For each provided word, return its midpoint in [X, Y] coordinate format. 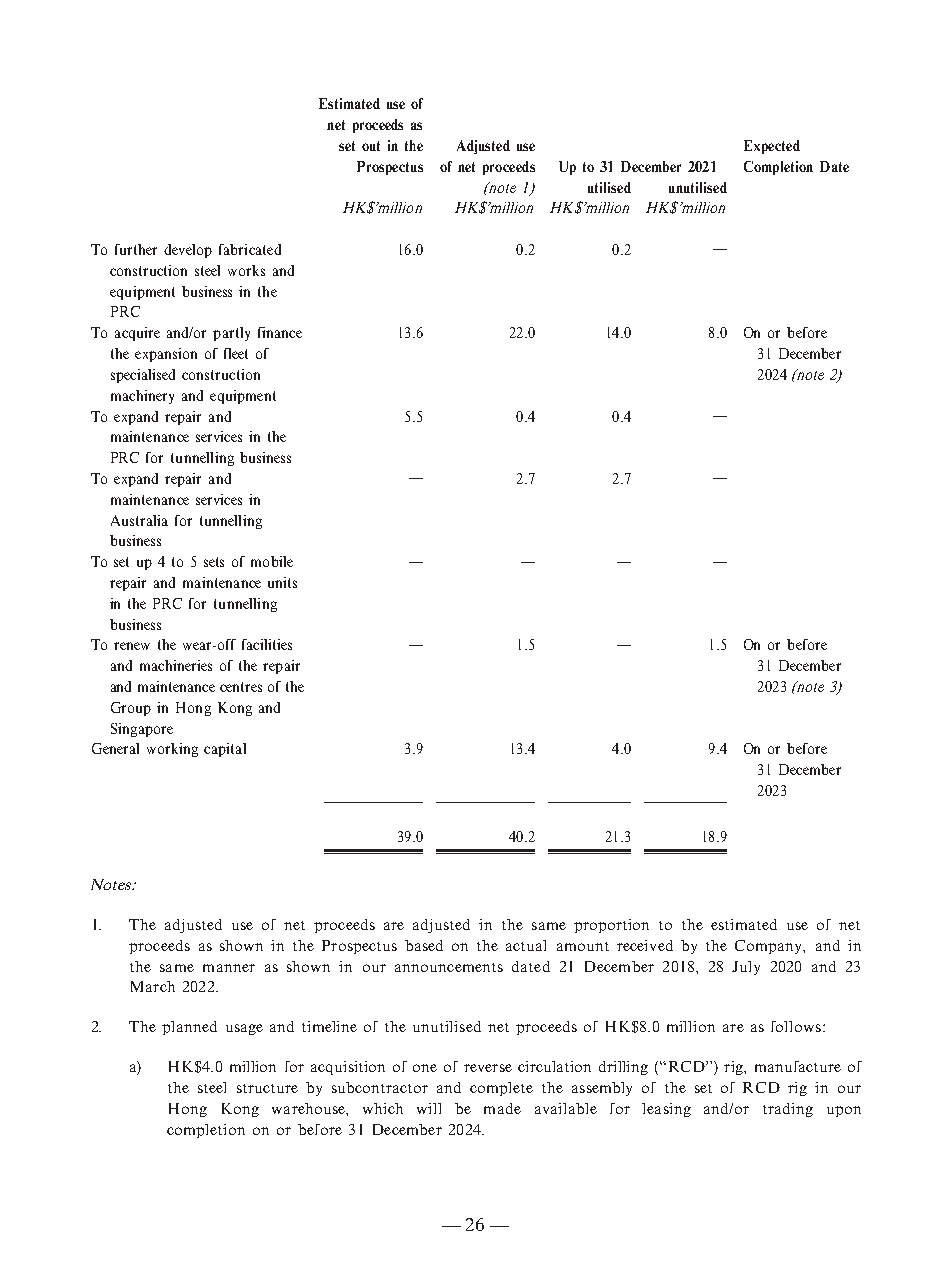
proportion [611, 926]
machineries [176, 665]
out [371, 146]
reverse [488, 1068]
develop [188, 251]
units [282, 582]
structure [267, 1088]
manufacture [798, 1066]
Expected [772, 147]
